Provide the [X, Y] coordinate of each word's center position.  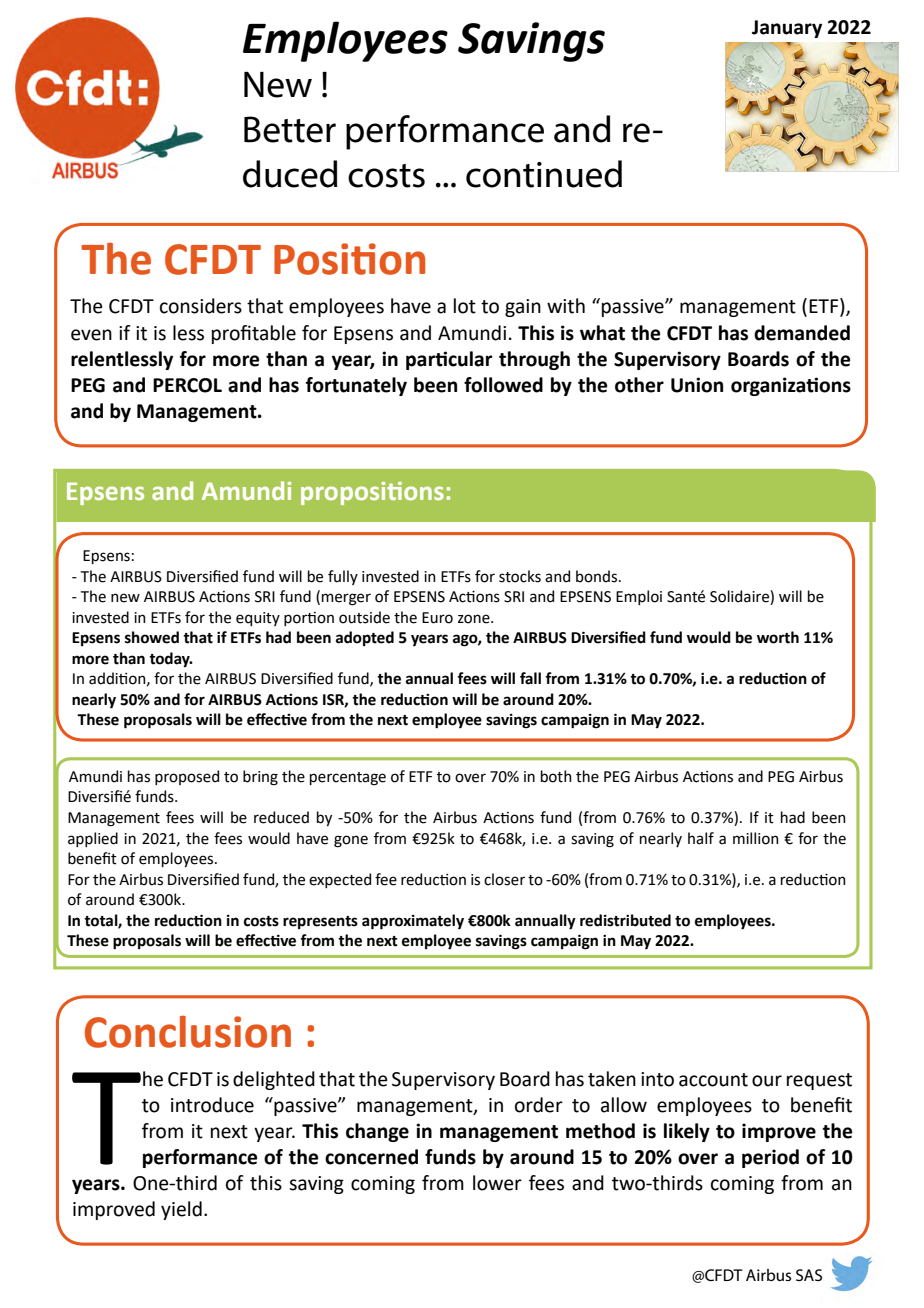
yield [181, 1210]
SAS [809, 1275]
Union [697, 385]
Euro [437, 618]
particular [449, 360]
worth [778, 637]
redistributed [625, 920]
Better [290, 129]
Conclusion [188, 1032]
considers [201, 306]
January [787, 29]
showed [152, 637]
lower [497, 1183]
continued [544, 174]
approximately [413, 922]
